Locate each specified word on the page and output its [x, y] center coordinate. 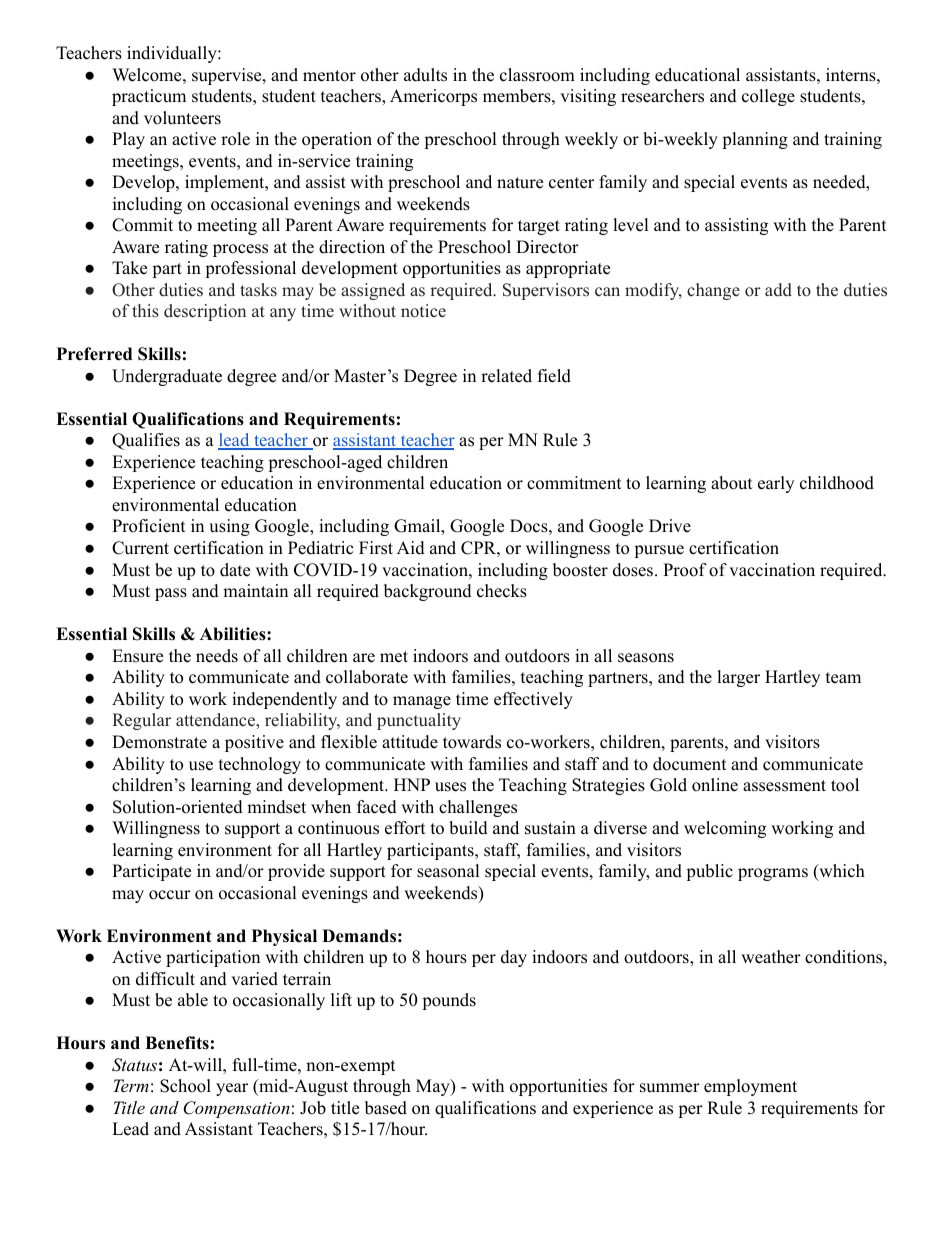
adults [425, 75]
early [776, 484]
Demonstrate [159, 742]
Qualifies [146, 441]
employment [750, 1087]
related [506, 376]
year [232, 1089]
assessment [784, 786]
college [768, 97]
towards [472, 742]
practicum [149, 97]
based [386, 1108]
